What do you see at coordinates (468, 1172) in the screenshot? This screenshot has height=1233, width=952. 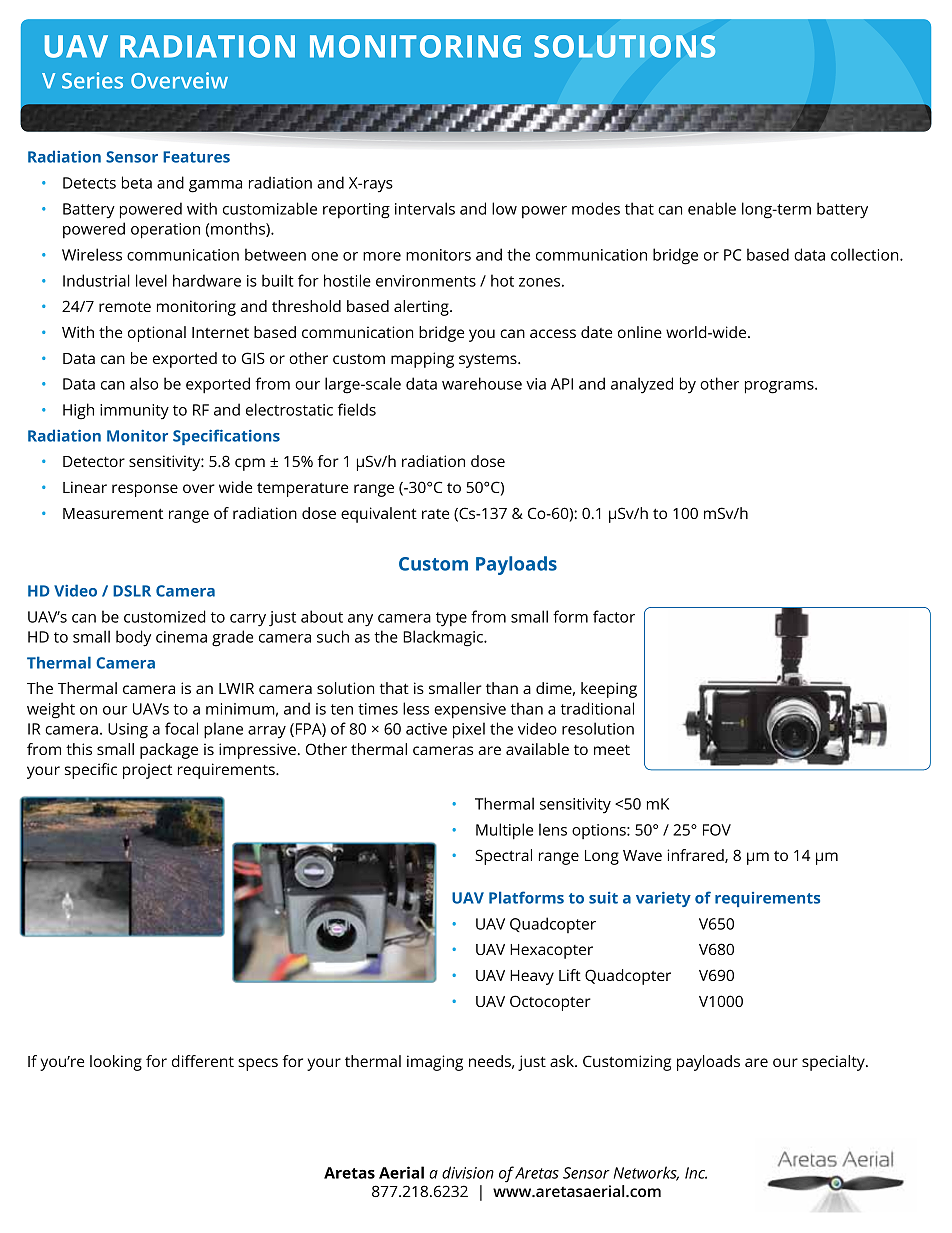 I see `division` at bounding box center [468, 1172].
